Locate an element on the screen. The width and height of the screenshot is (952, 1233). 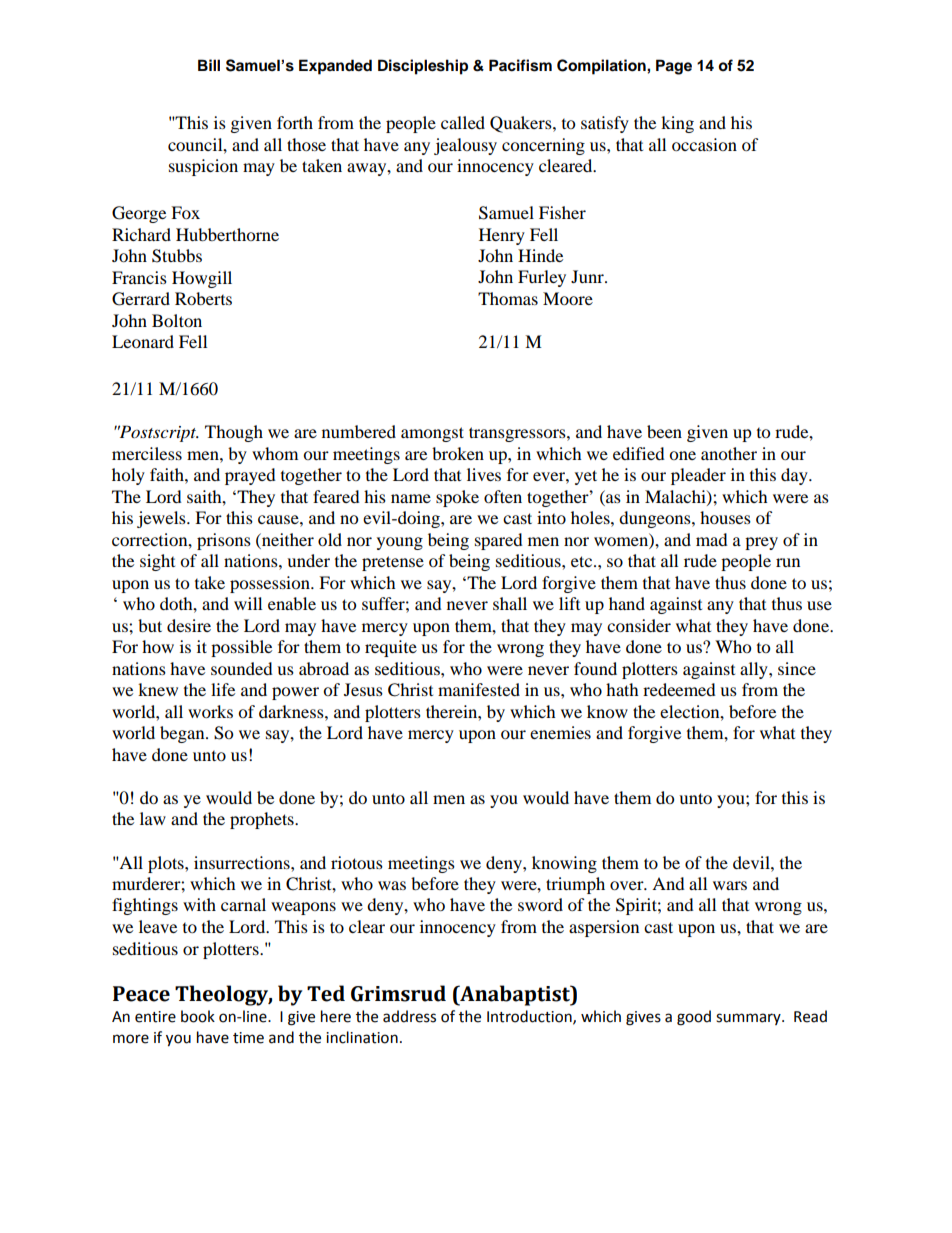
address is located at coordinates (409, 1016).
